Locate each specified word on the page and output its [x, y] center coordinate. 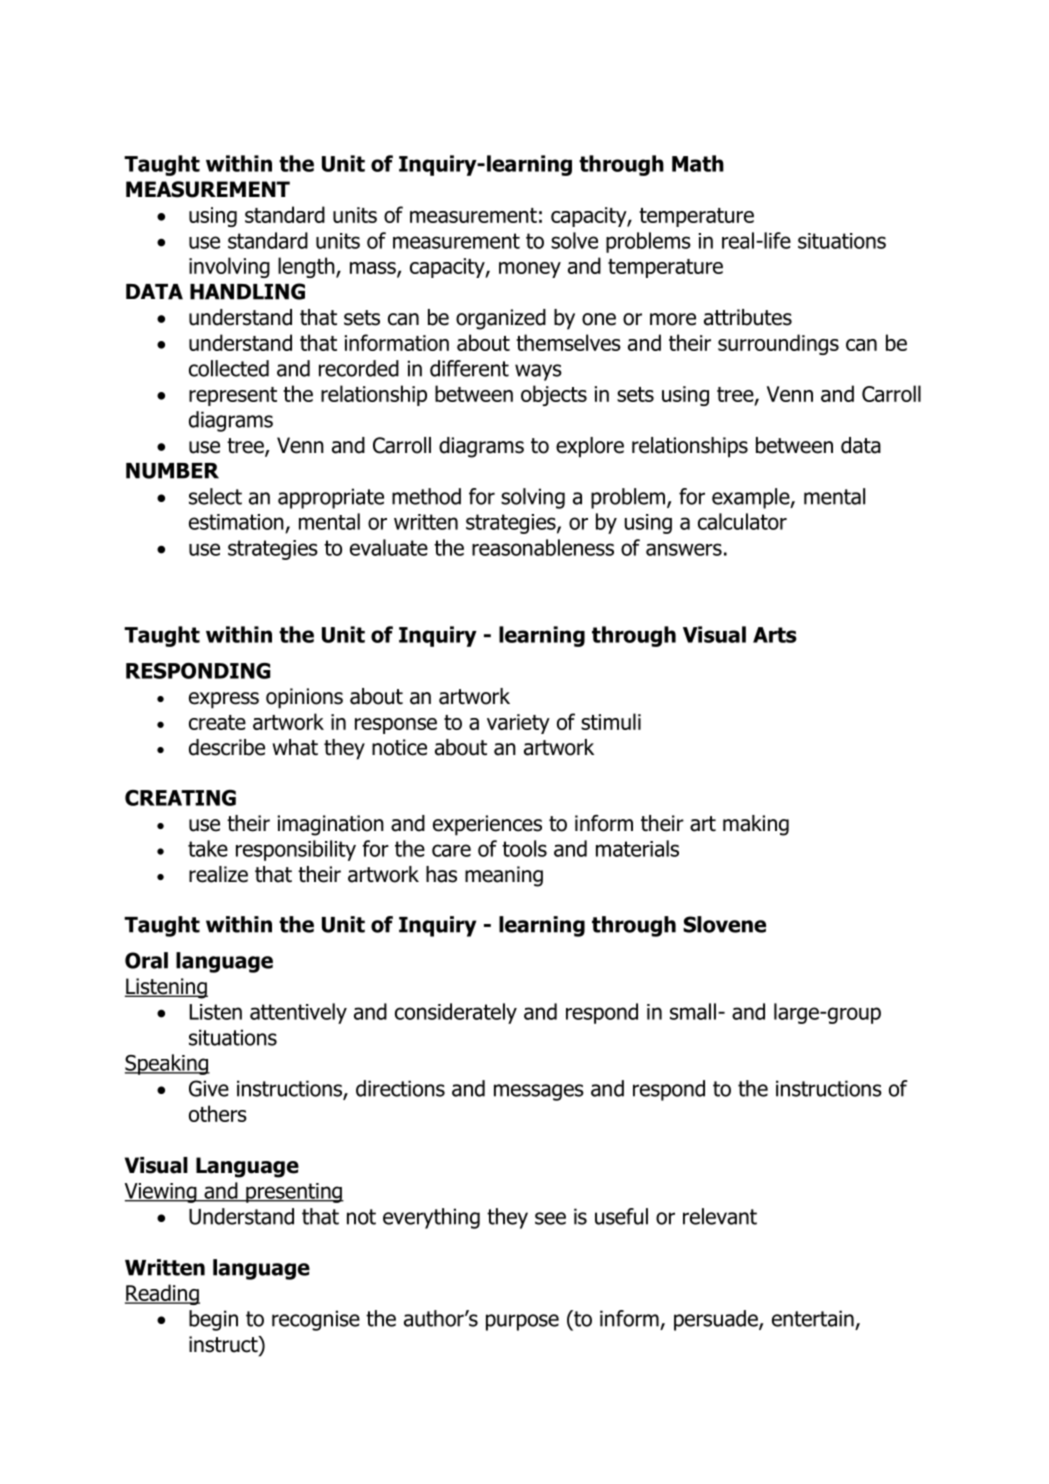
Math [698, 163]
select [215, 496]
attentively [298, 1013]
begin [213, 1320]
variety [518, 724]
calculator [742, 521]
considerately [456, 1013]
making [756, 825]
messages [539, 1092]
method [426, 496]
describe [227, 747]
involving [229, 267]
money [530, 270]
